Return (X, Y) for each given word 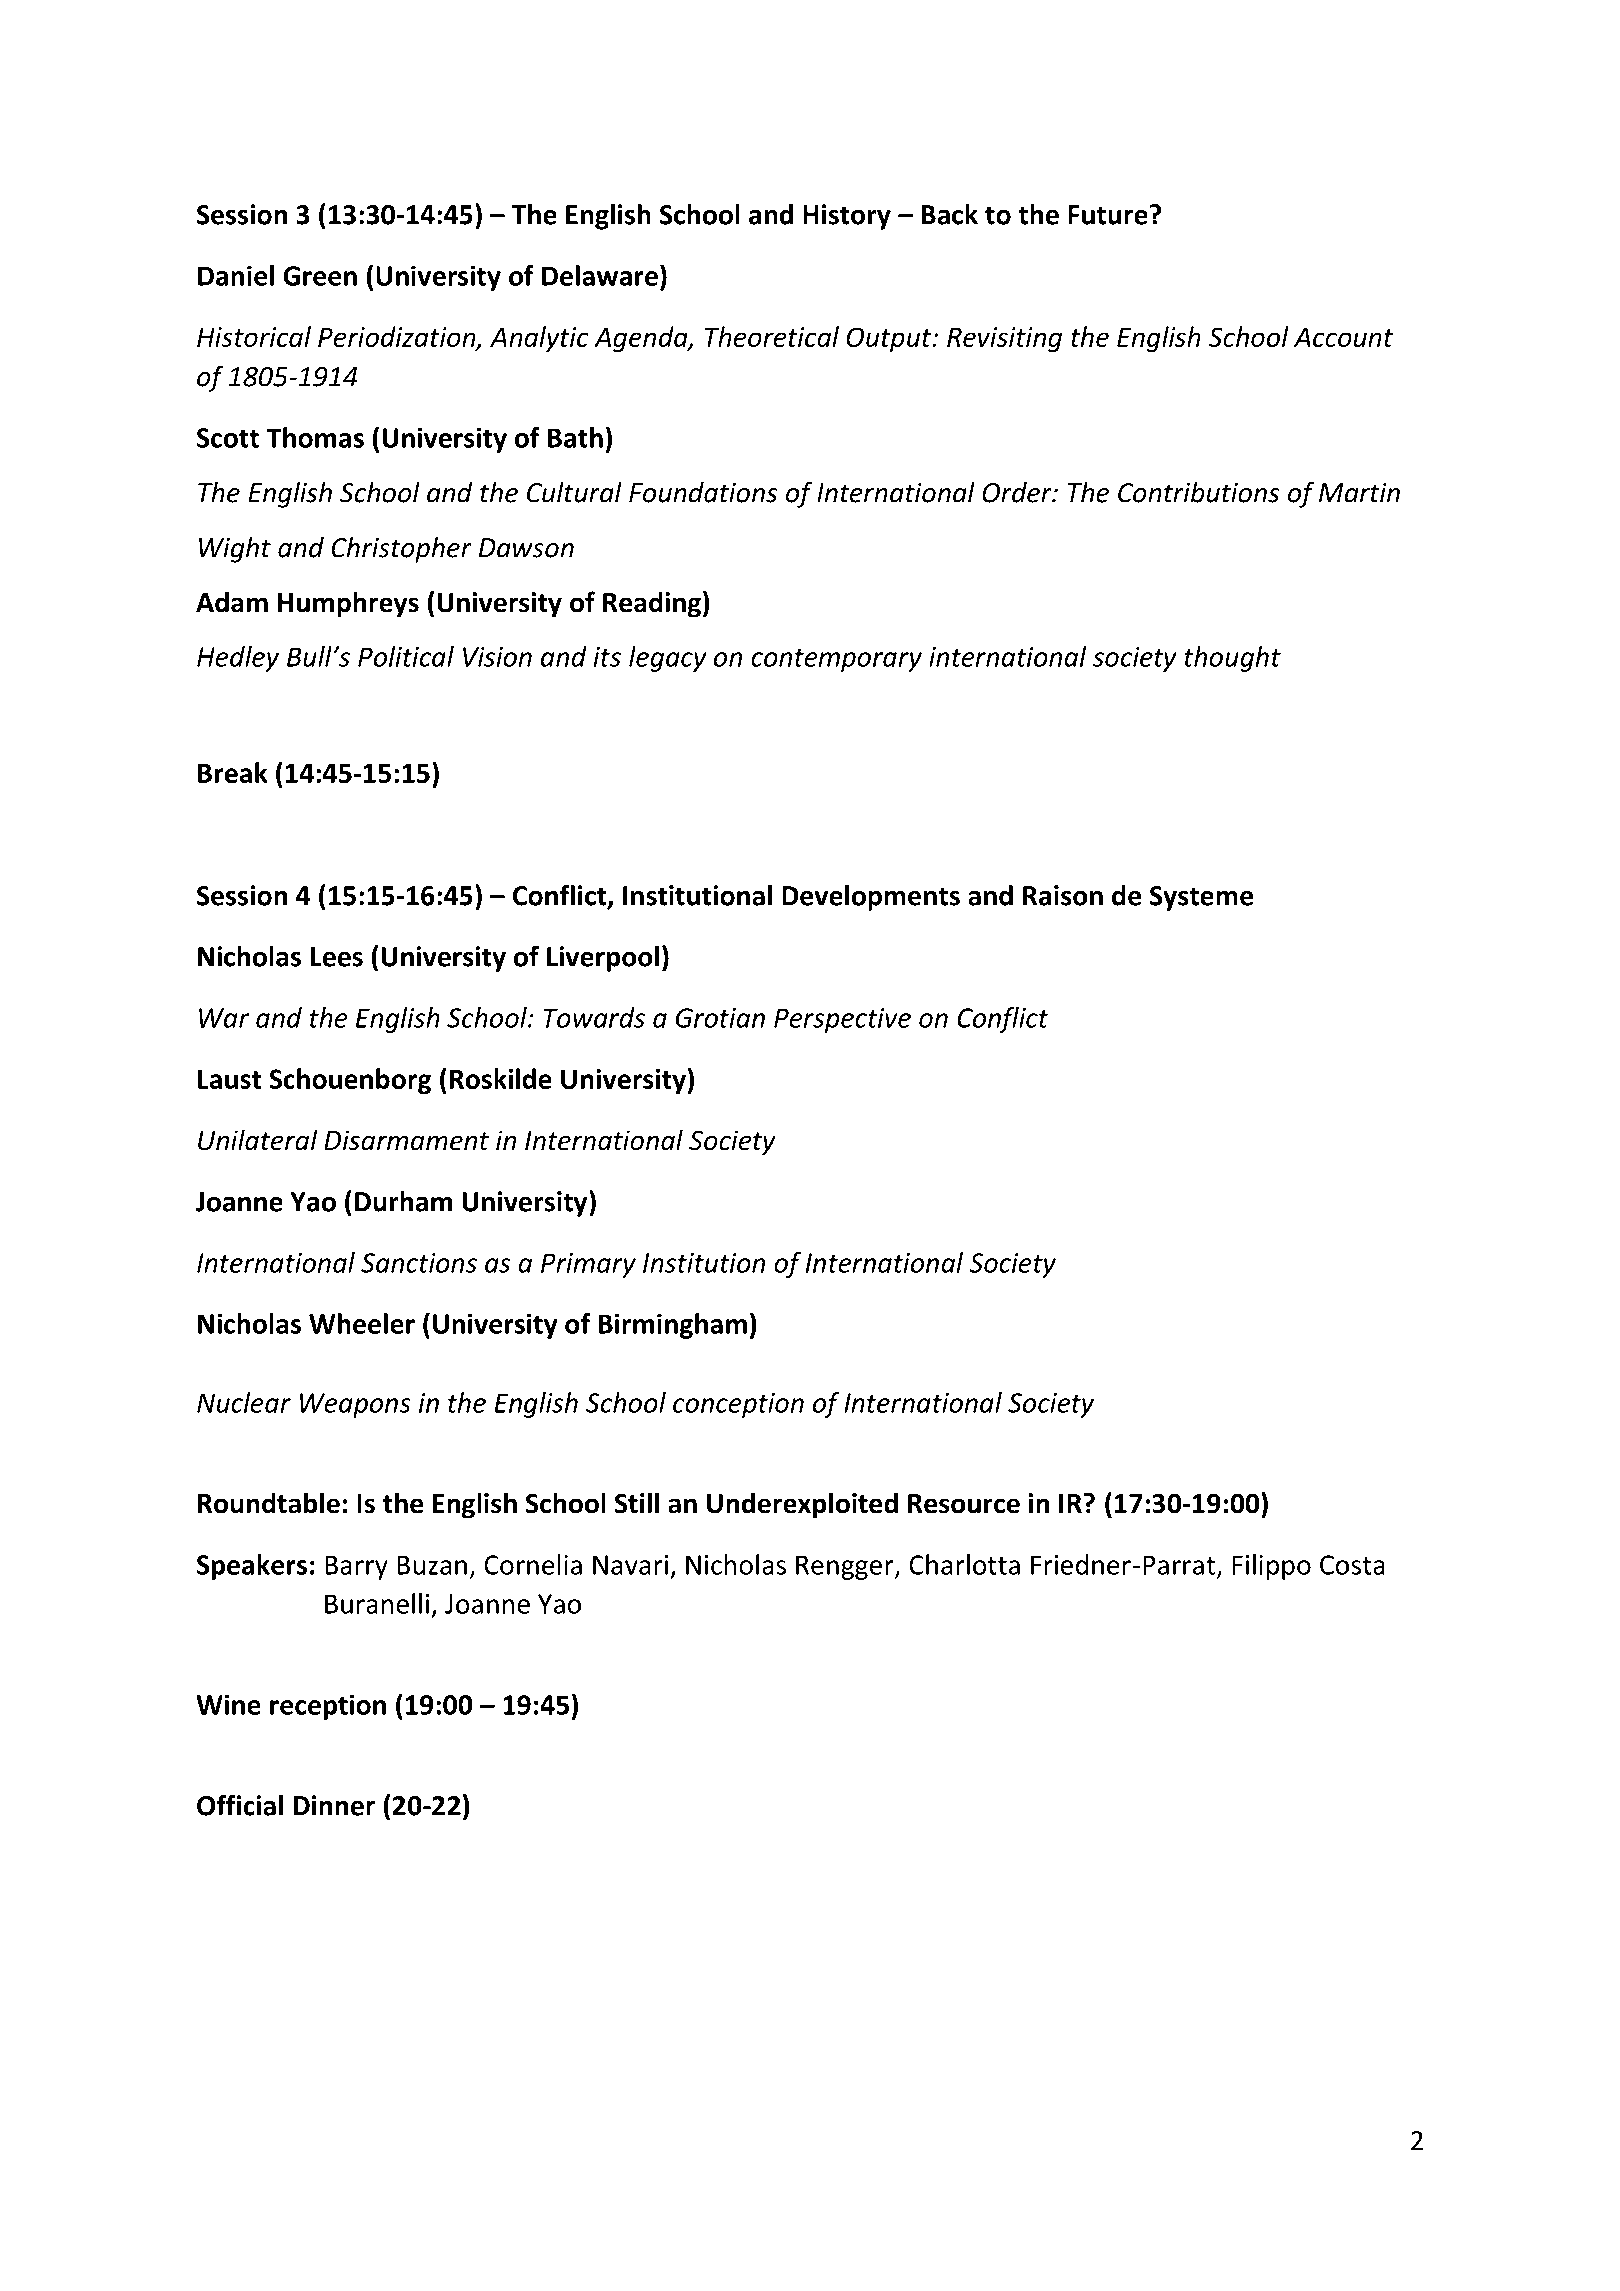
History (847, 217)
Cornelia (533, 1564)
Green (320, 276)
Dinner (334, 1805)
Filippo (1271, 1567)
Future (1108, 215)
